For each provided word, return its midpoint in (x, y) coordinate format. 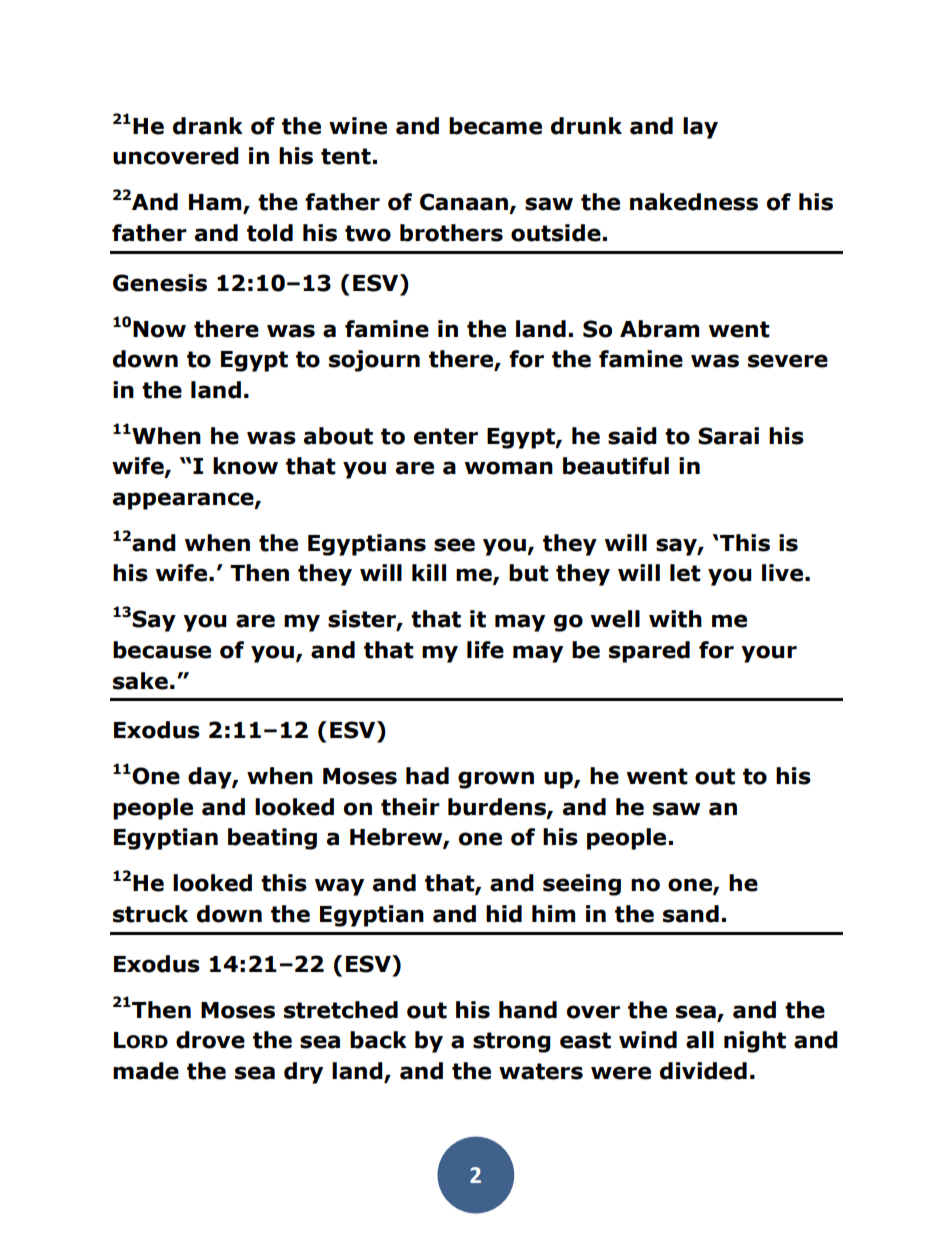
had (427, 776)
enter (446, 436)
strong (512, 1042)
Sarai (728, 436)
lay (700, 128)
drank (208, 126)
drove (210, 1040)
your (769, 654)
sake (140, 681)
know (245, 466)
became (495, 126)
